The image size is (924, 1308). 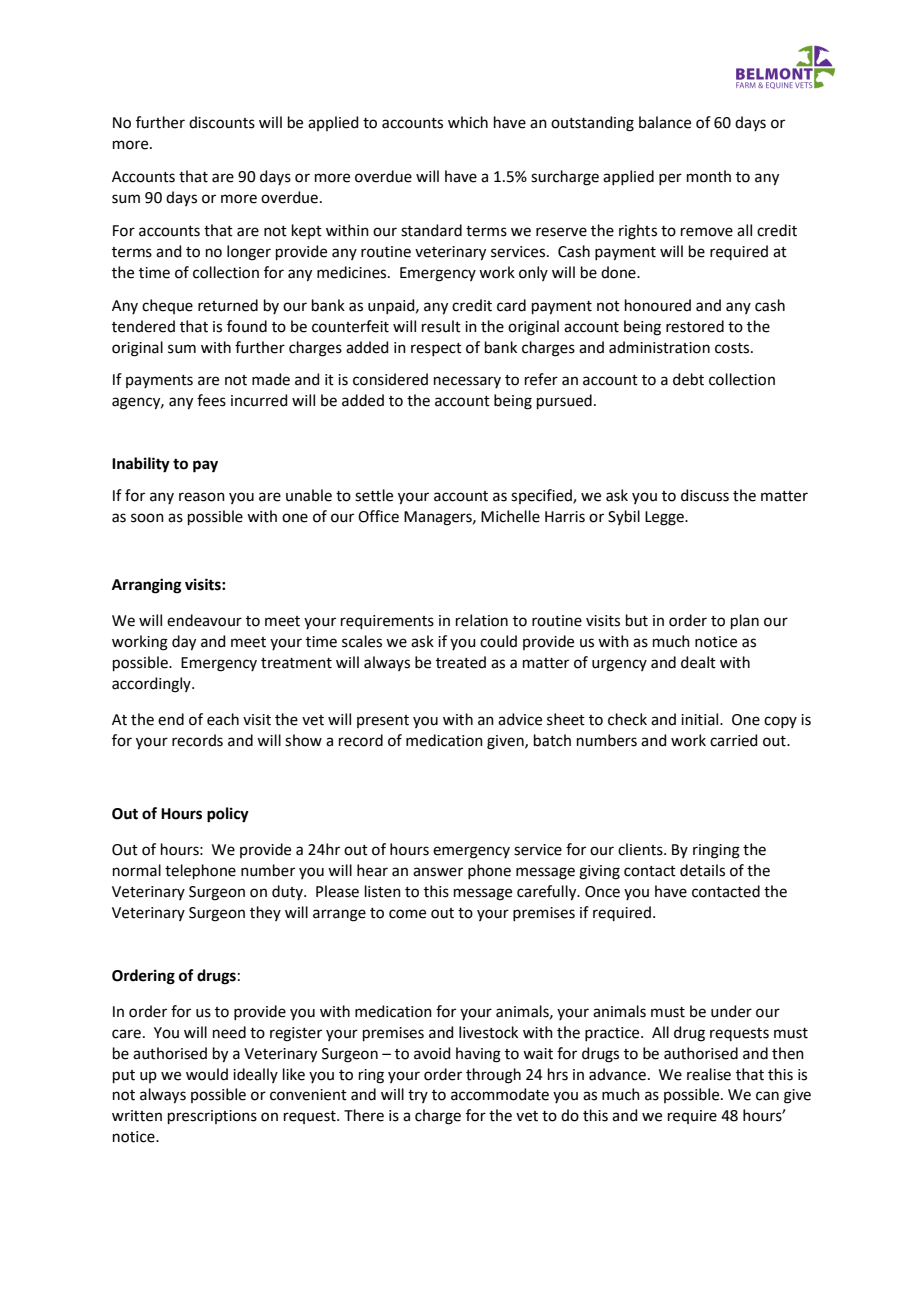 What do you see at coordinates (418, 1096) in the image?
I see `try` at bounding box center [418, 1096].
